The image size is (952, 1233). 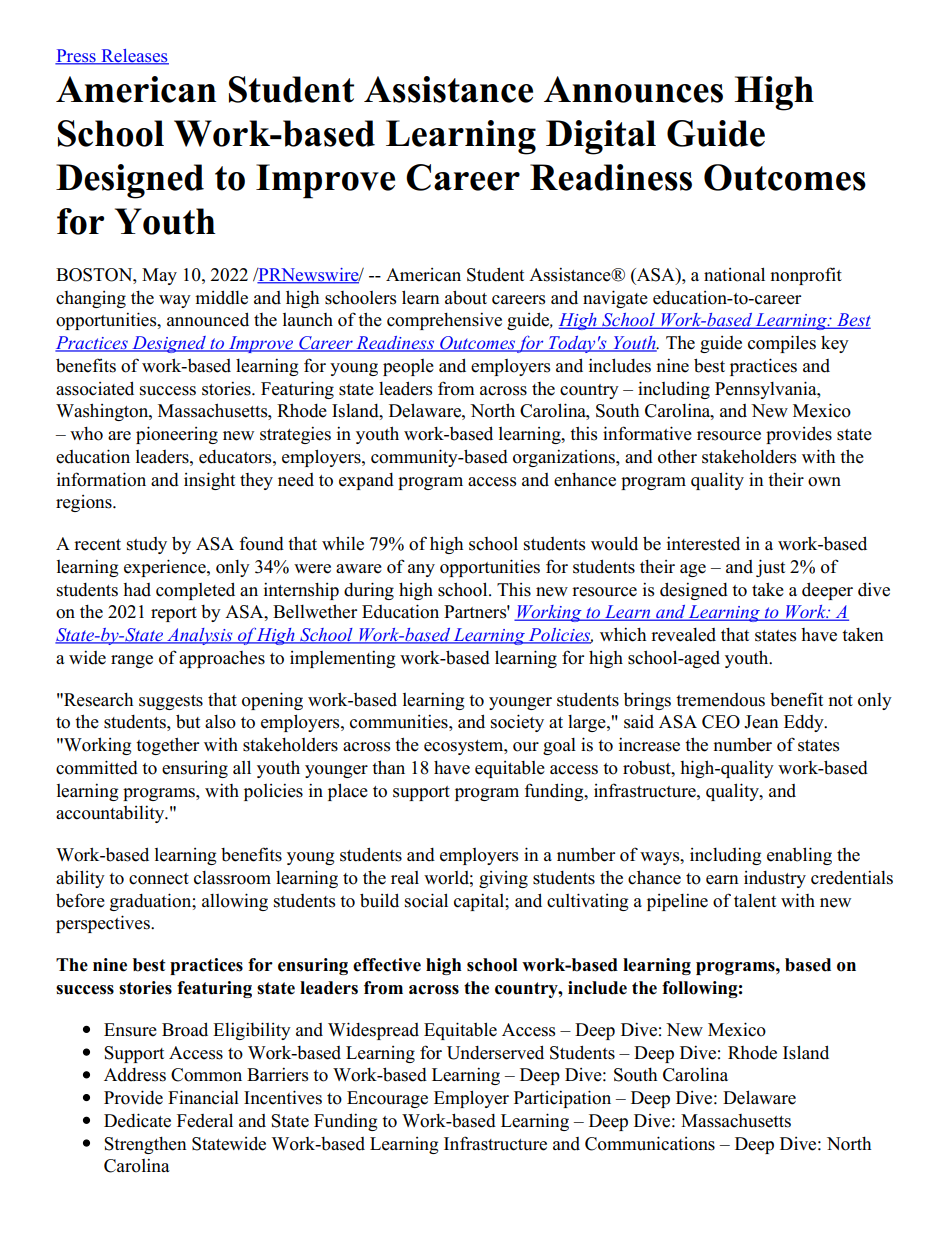 I want to click on connect, so click(x=159, y=879).
